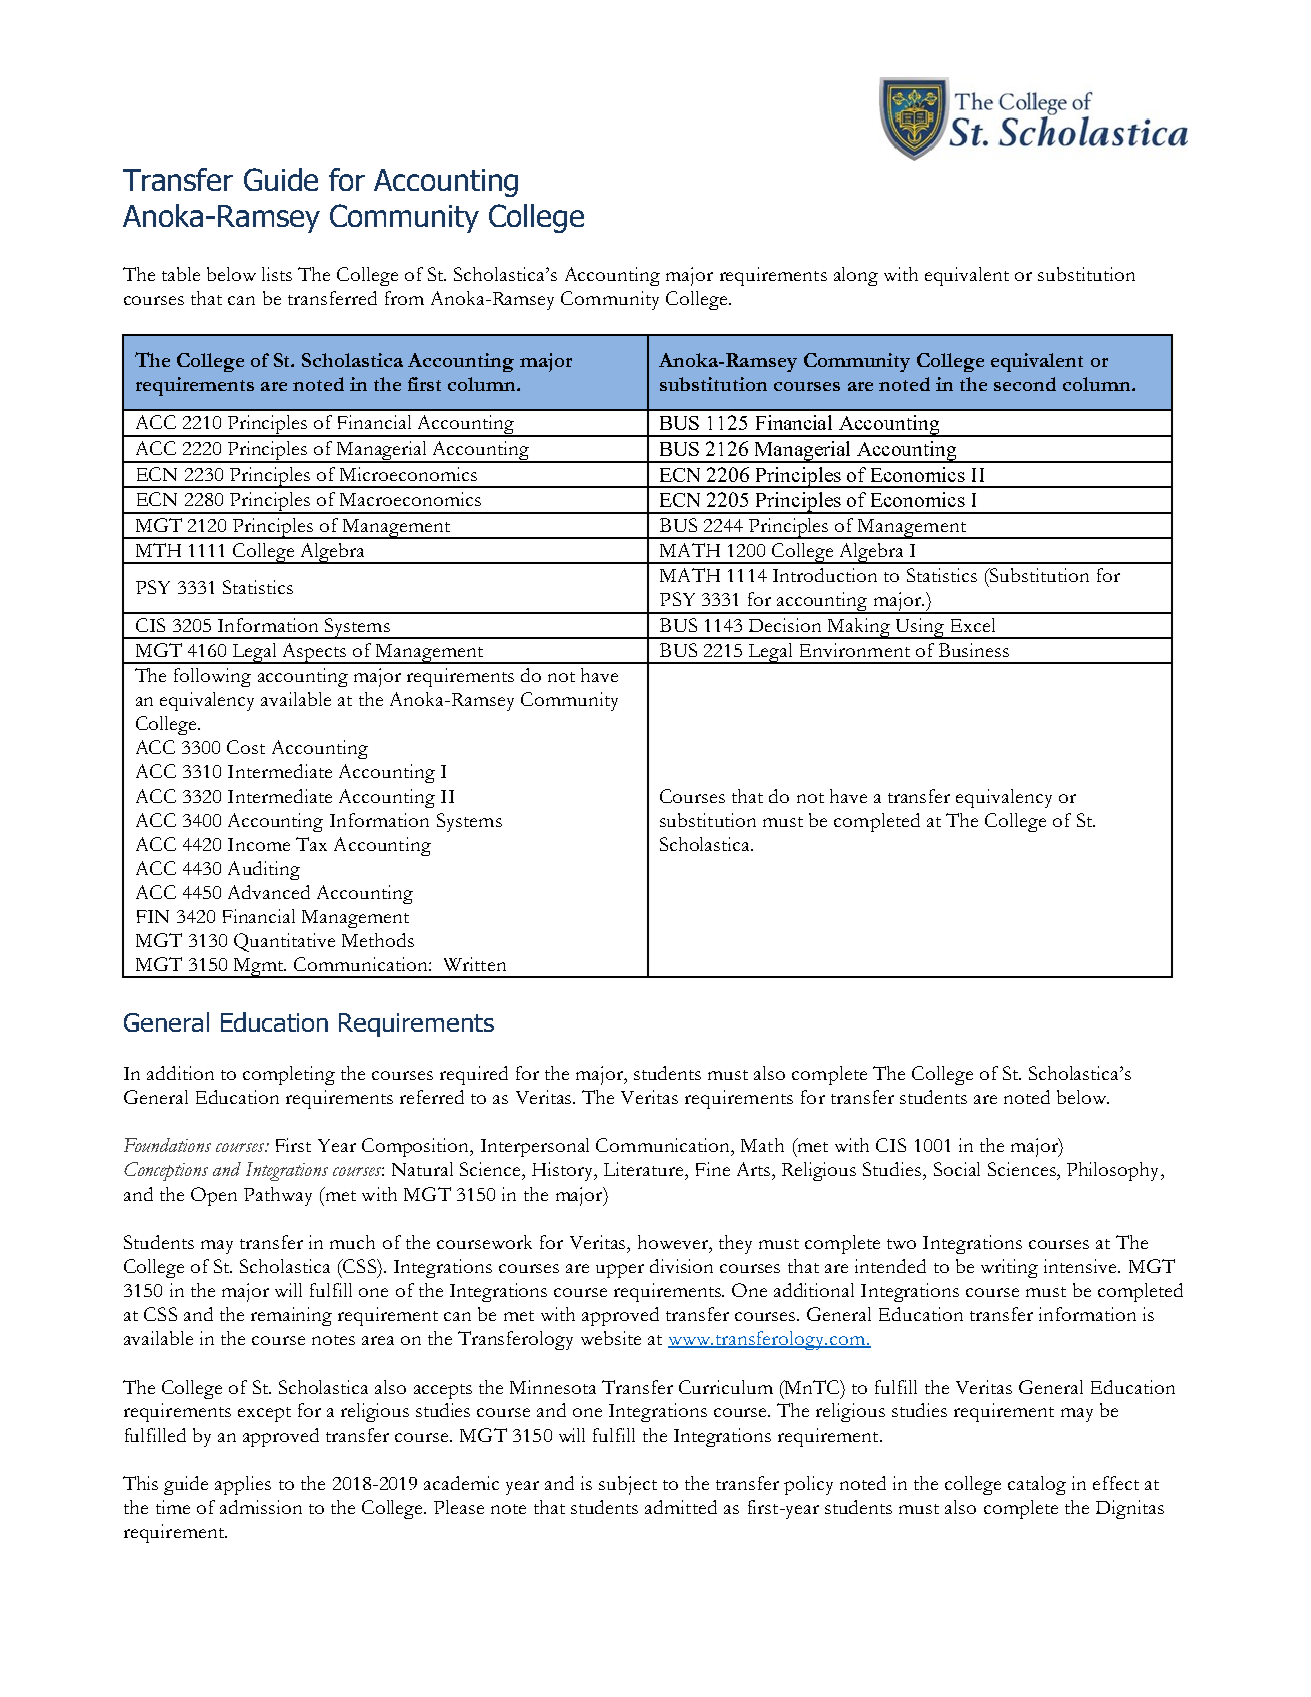 The width and height of the screenshot is (1311, 1697). What do you see at coordinates (957, 1169) in the screenshot?
I see `Social` at bounding box center [957, 1169].
